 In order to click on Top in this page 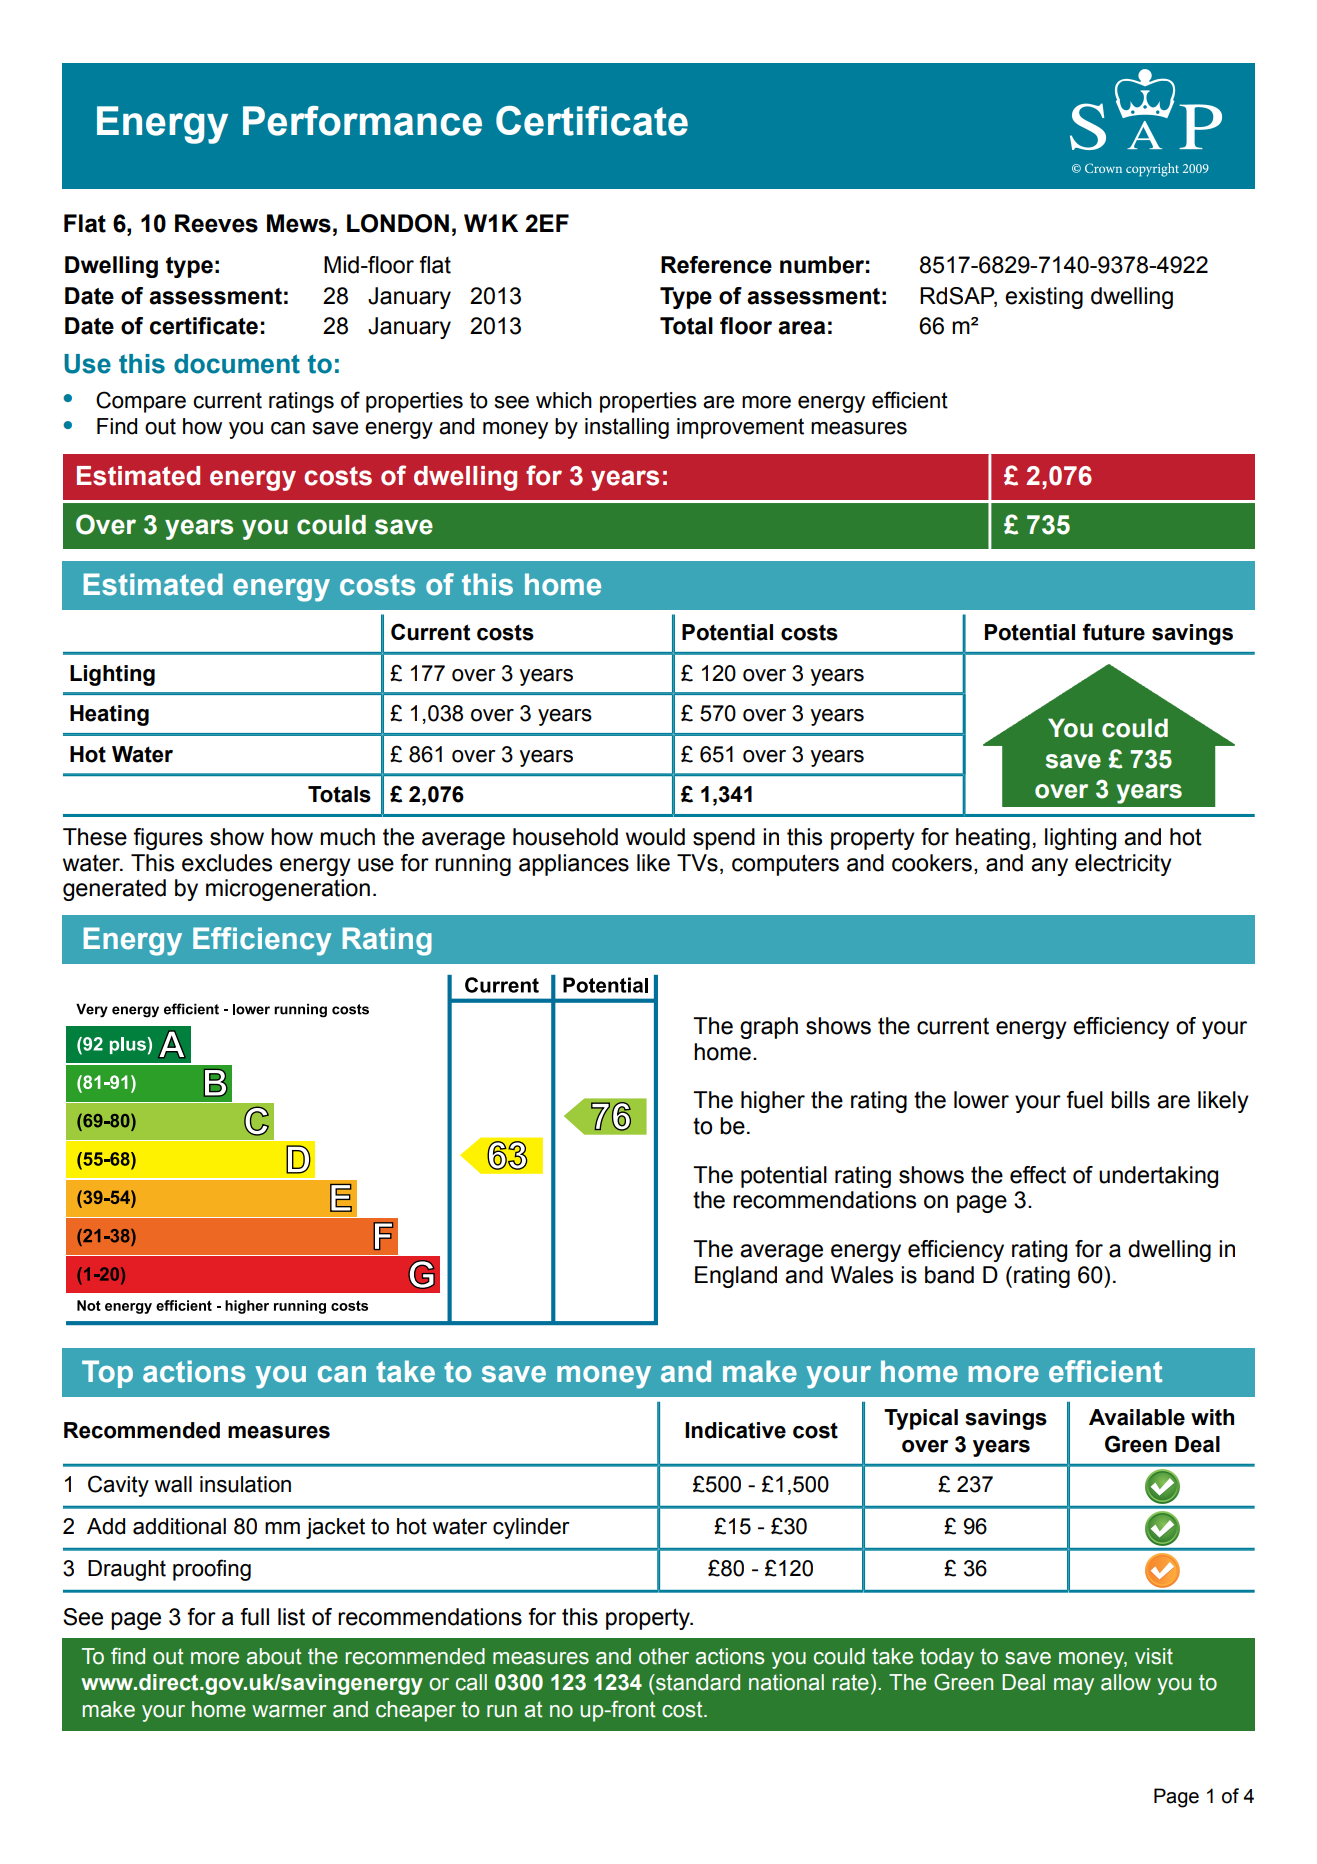, I will do `click(107, 1374)`.
